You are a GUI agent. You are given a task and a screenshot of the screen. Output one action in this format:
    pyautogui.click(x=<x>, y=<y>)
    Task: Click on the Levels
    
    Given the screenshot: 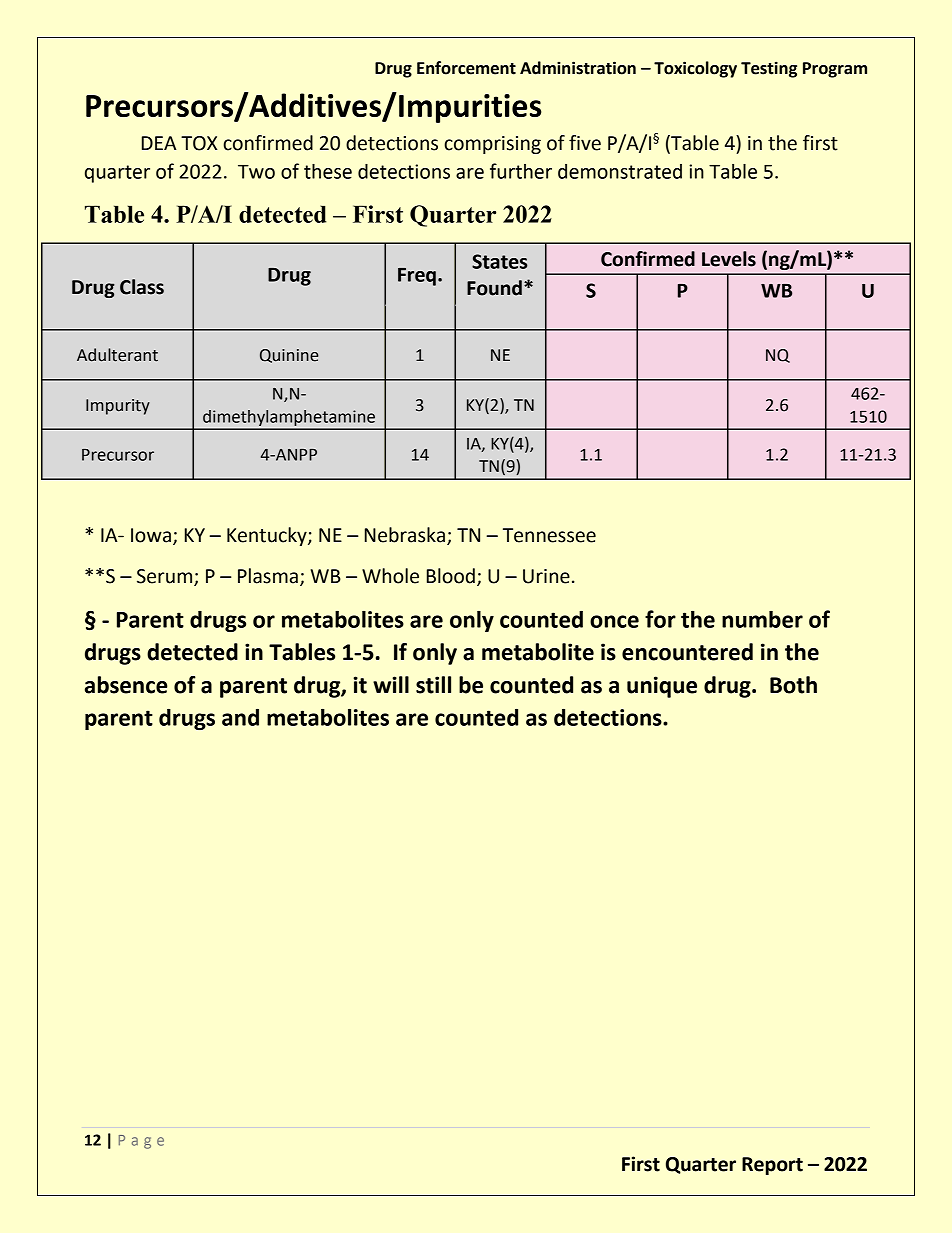 What is the action you would take?
    pyautogui.click(x=729, y=259)
